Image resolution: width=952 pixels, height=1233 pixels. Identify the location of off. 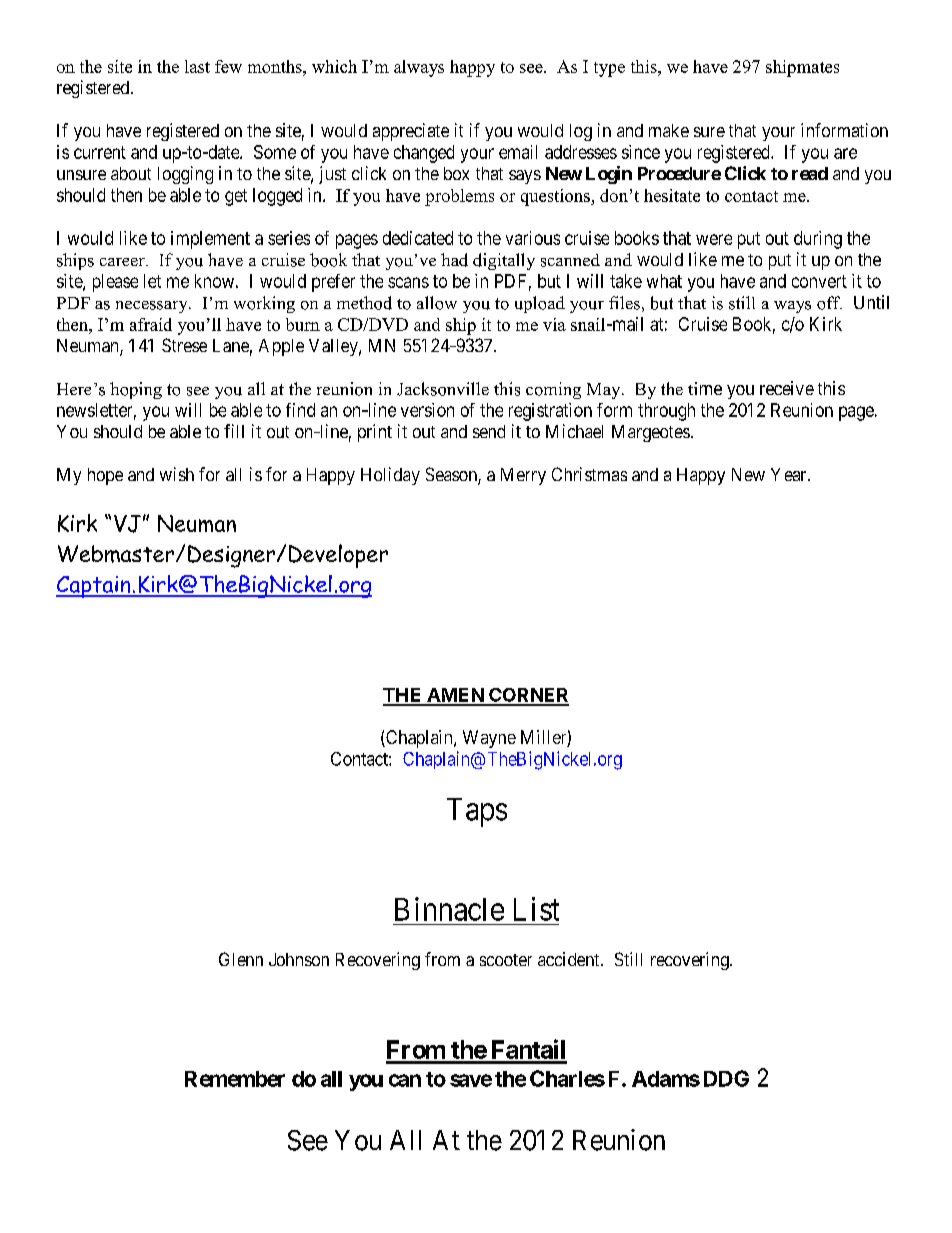
(829, 303).
